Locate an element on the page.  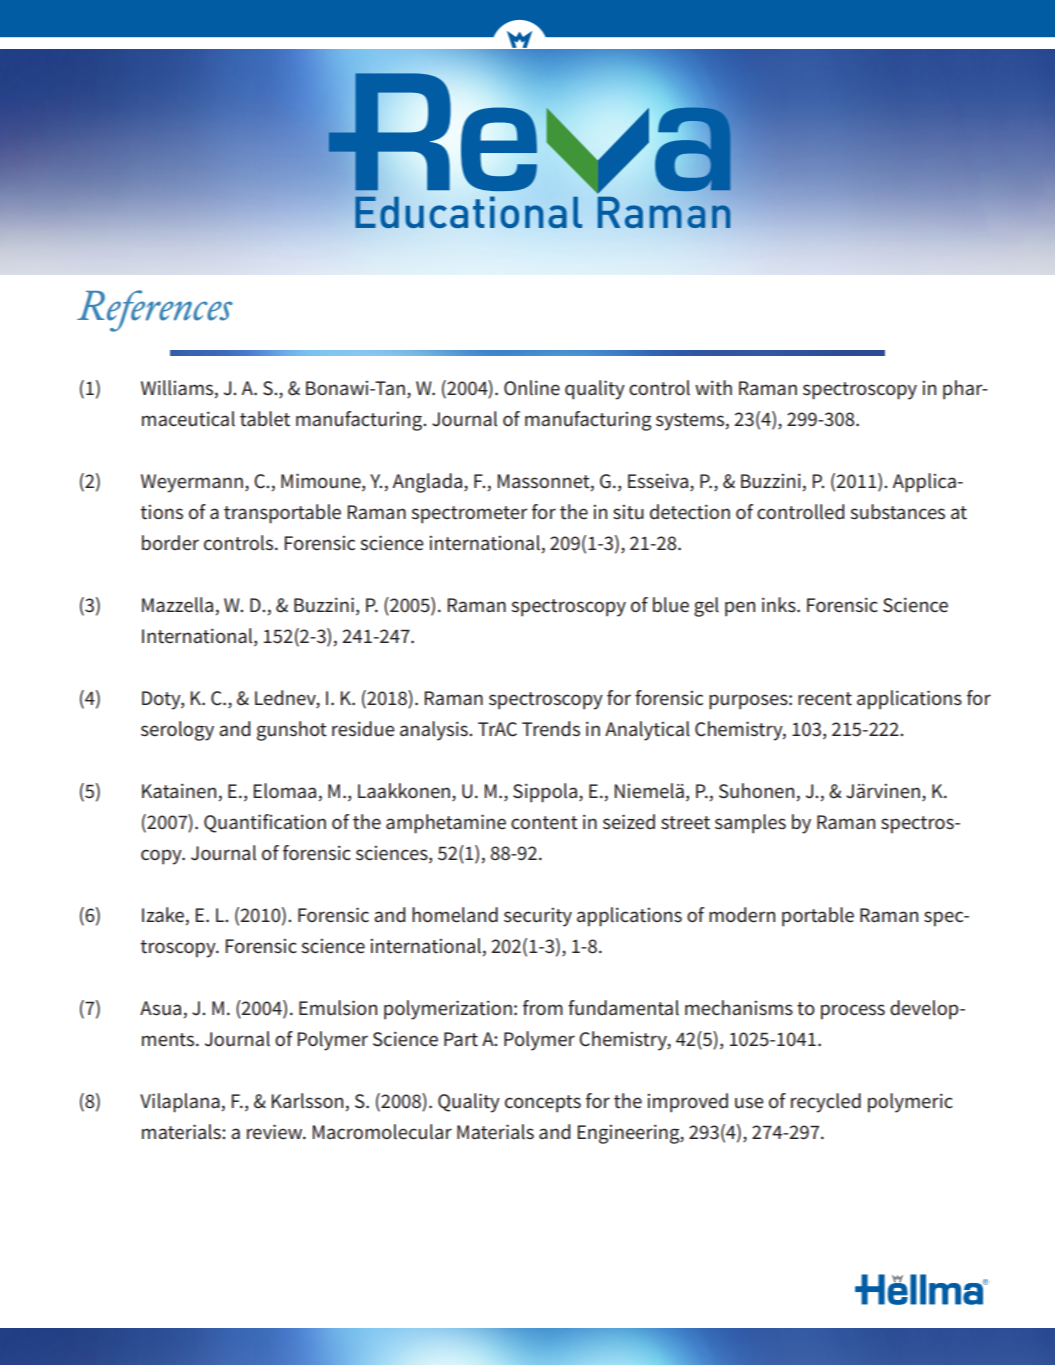
References is located at coordinates (155, 311).
